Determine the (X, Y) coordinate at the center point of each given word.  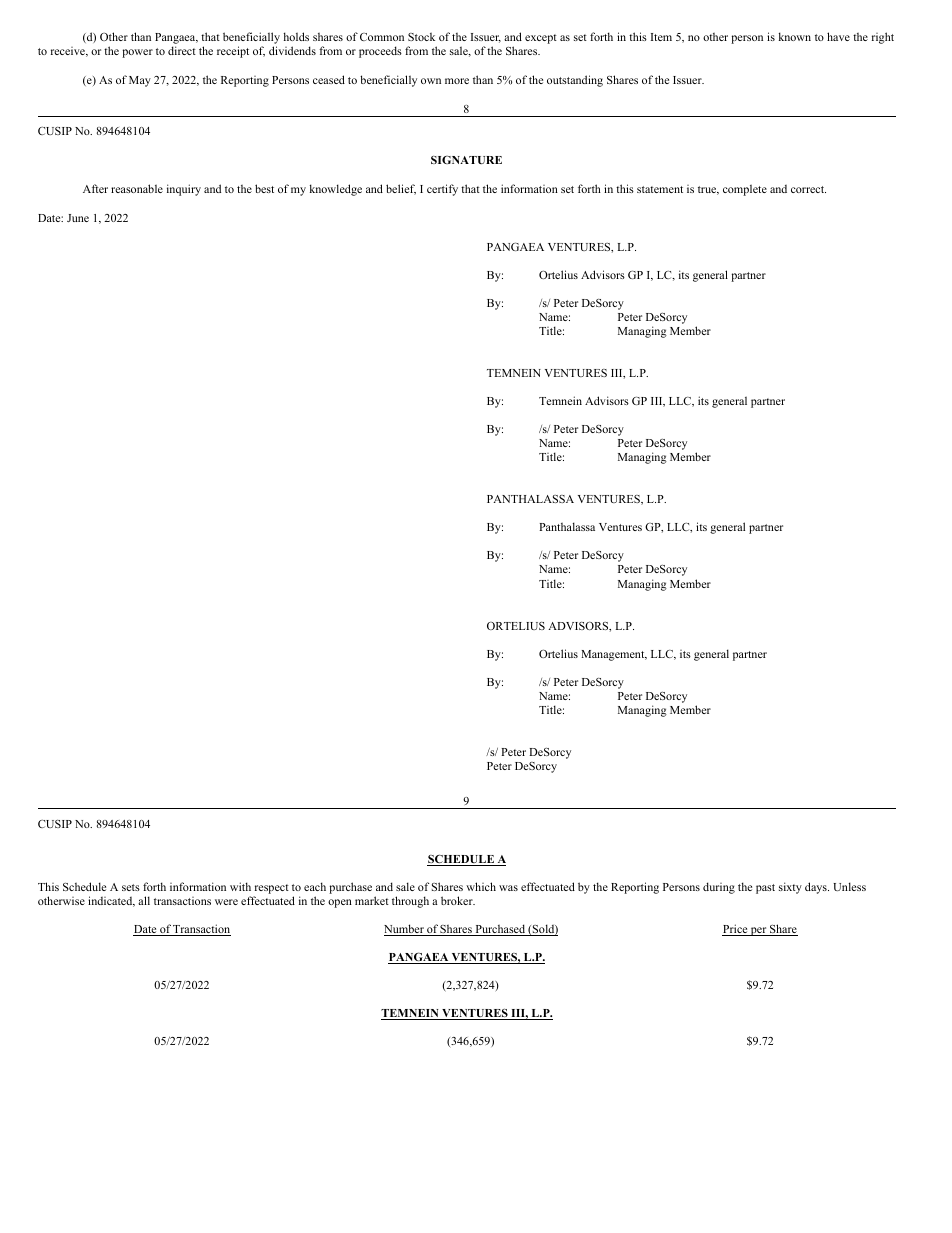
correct (808, 189)
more (457, 81)
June (78, 218)
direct (182, 50)
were (226, 902)
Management (614, 655)
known (795, 36)
